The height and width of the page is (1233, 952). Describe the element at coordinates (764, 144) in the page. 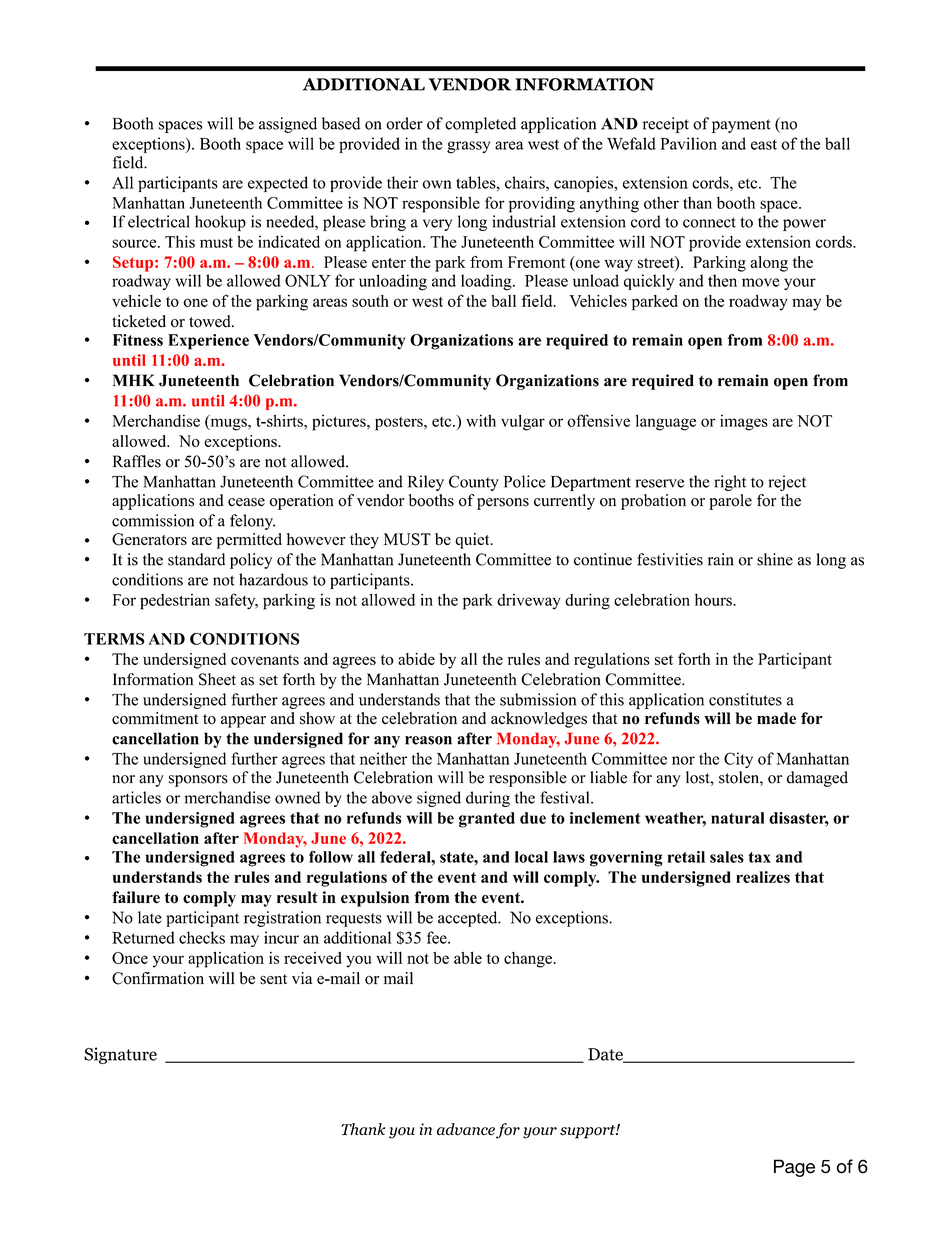

I see `east` at that location.
